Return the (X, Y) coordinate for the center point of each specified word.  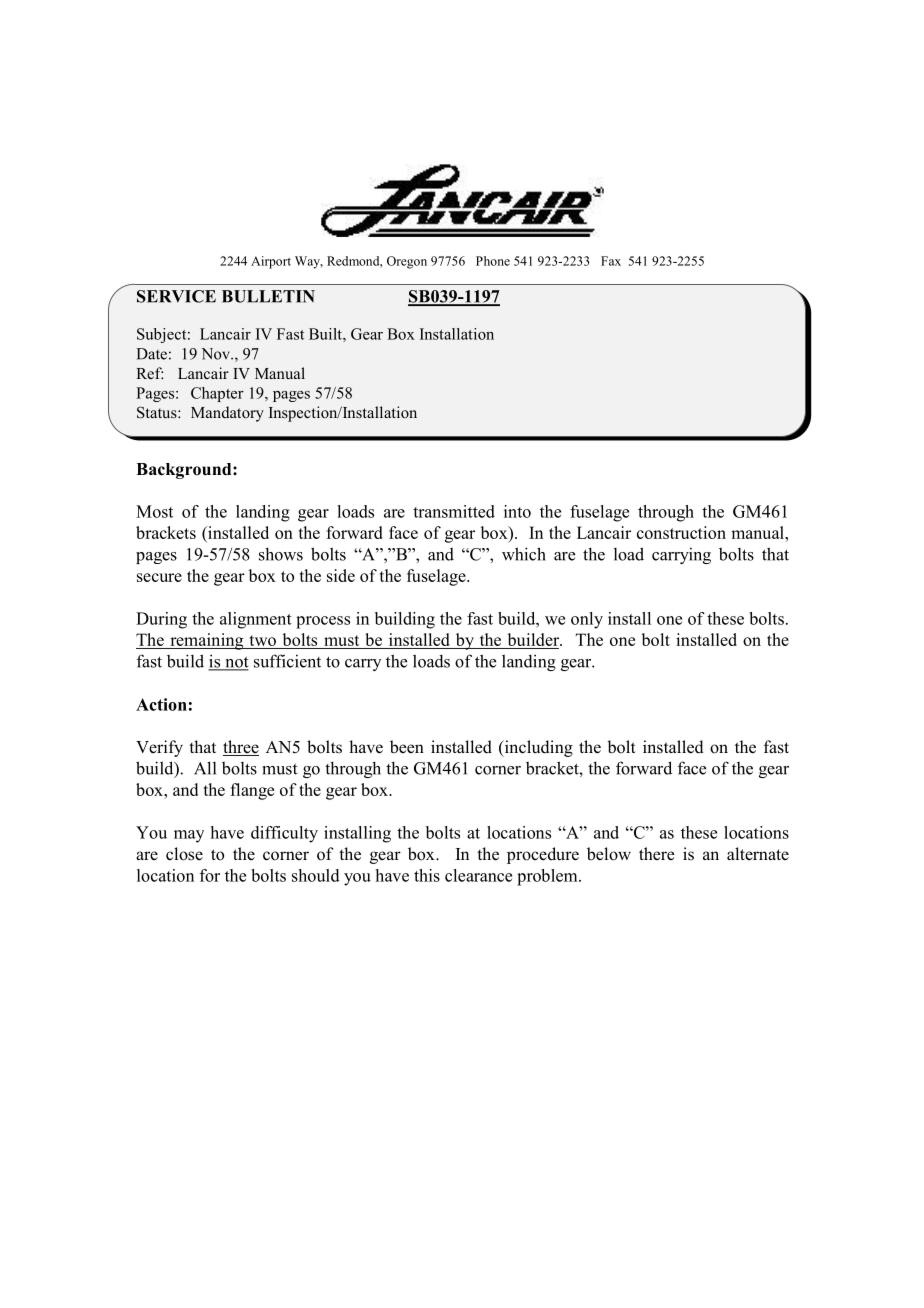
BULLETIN (268, 296)
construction (681, 532)
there (657, 854)
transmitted (454, 511)
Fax (611, 261)
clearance (478, 875)
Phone (493, 261)
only (587, 620)
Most (154, 511)
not (236, 663)
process (323, 622)
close (184, 854)
